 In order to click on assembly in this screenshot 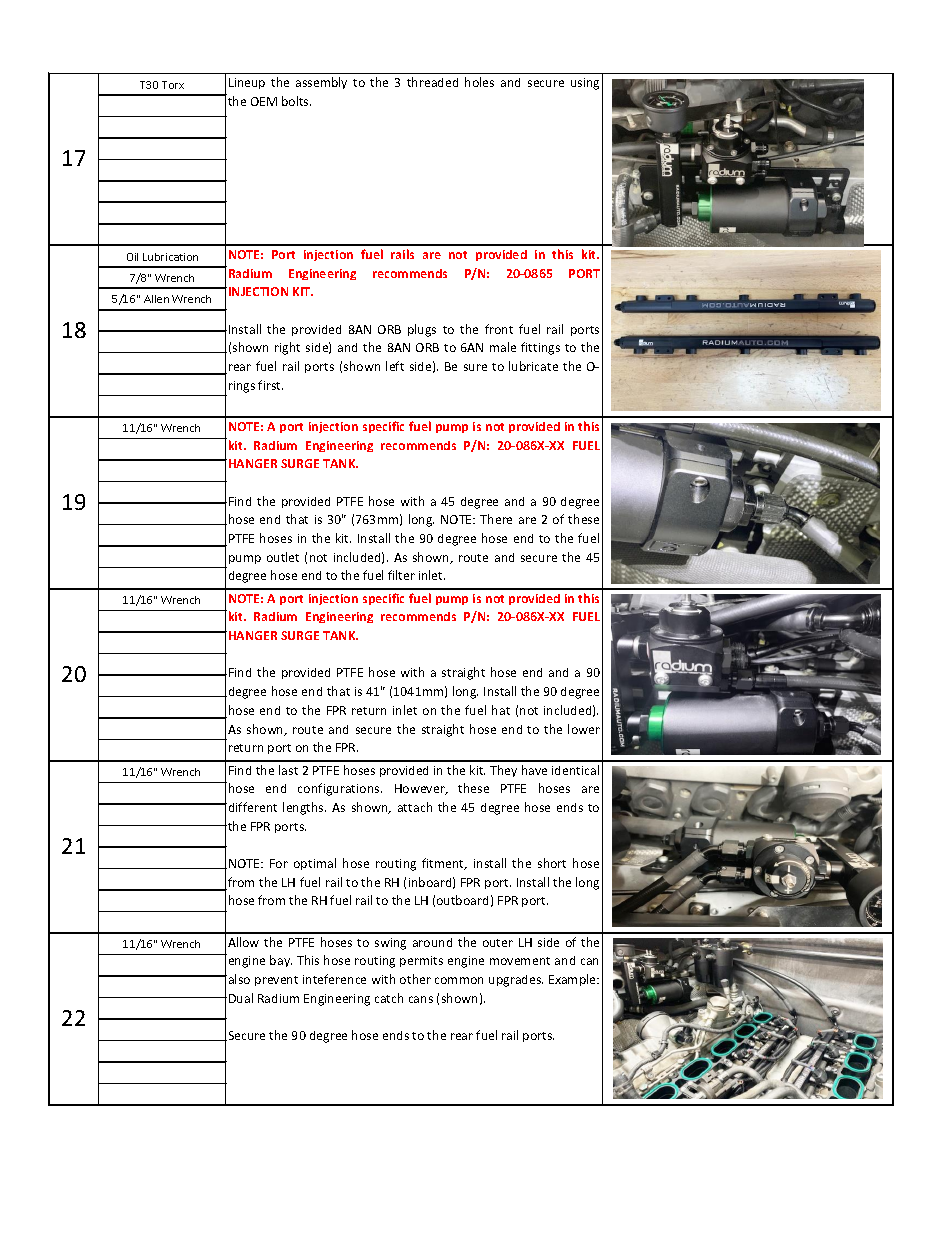, I will do `click(321, 83)`.
